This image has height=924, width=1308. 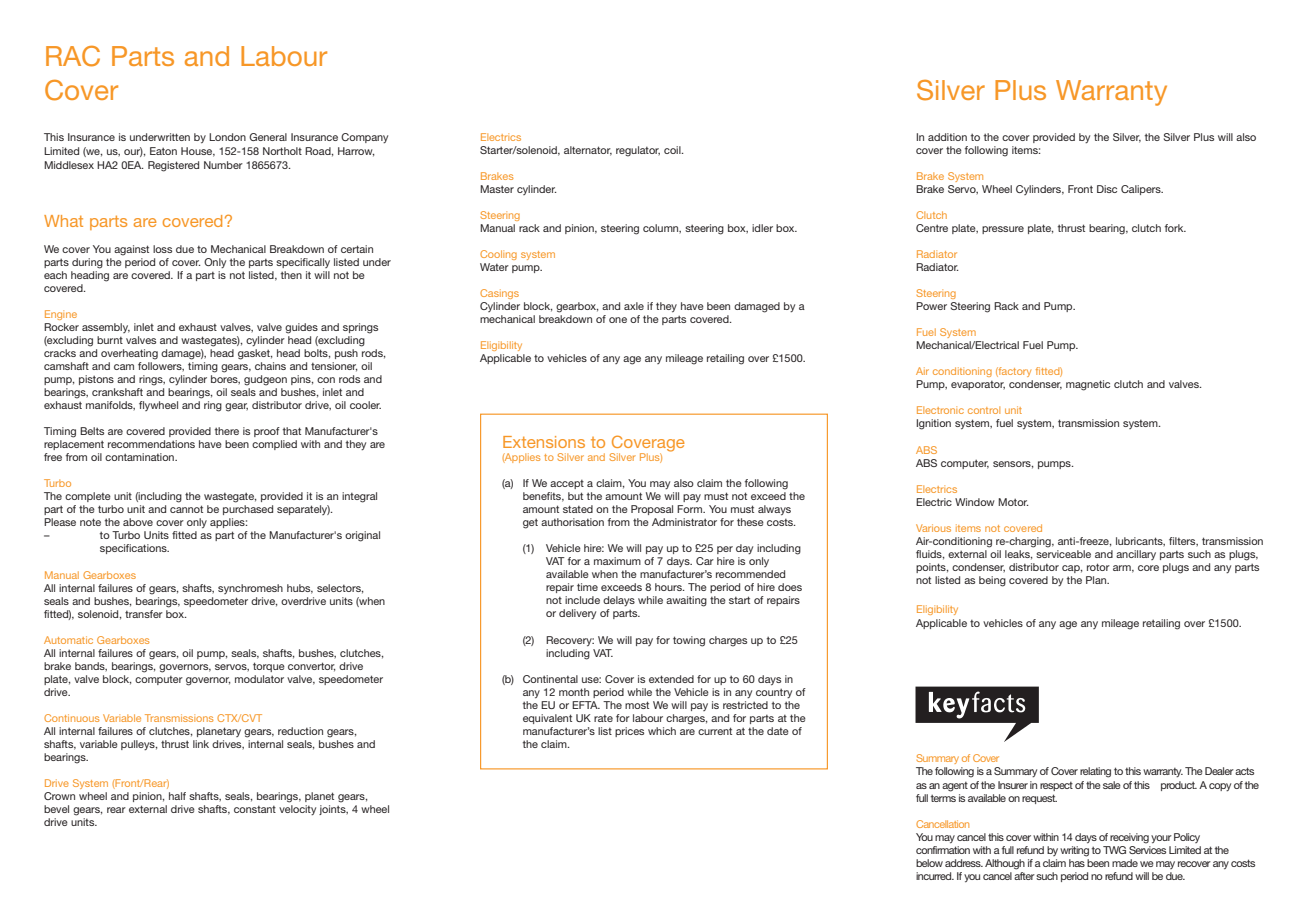 What do you see at coordinates (638, 151) in the image?
I see `regulator` at bounding box center [638, 151].
